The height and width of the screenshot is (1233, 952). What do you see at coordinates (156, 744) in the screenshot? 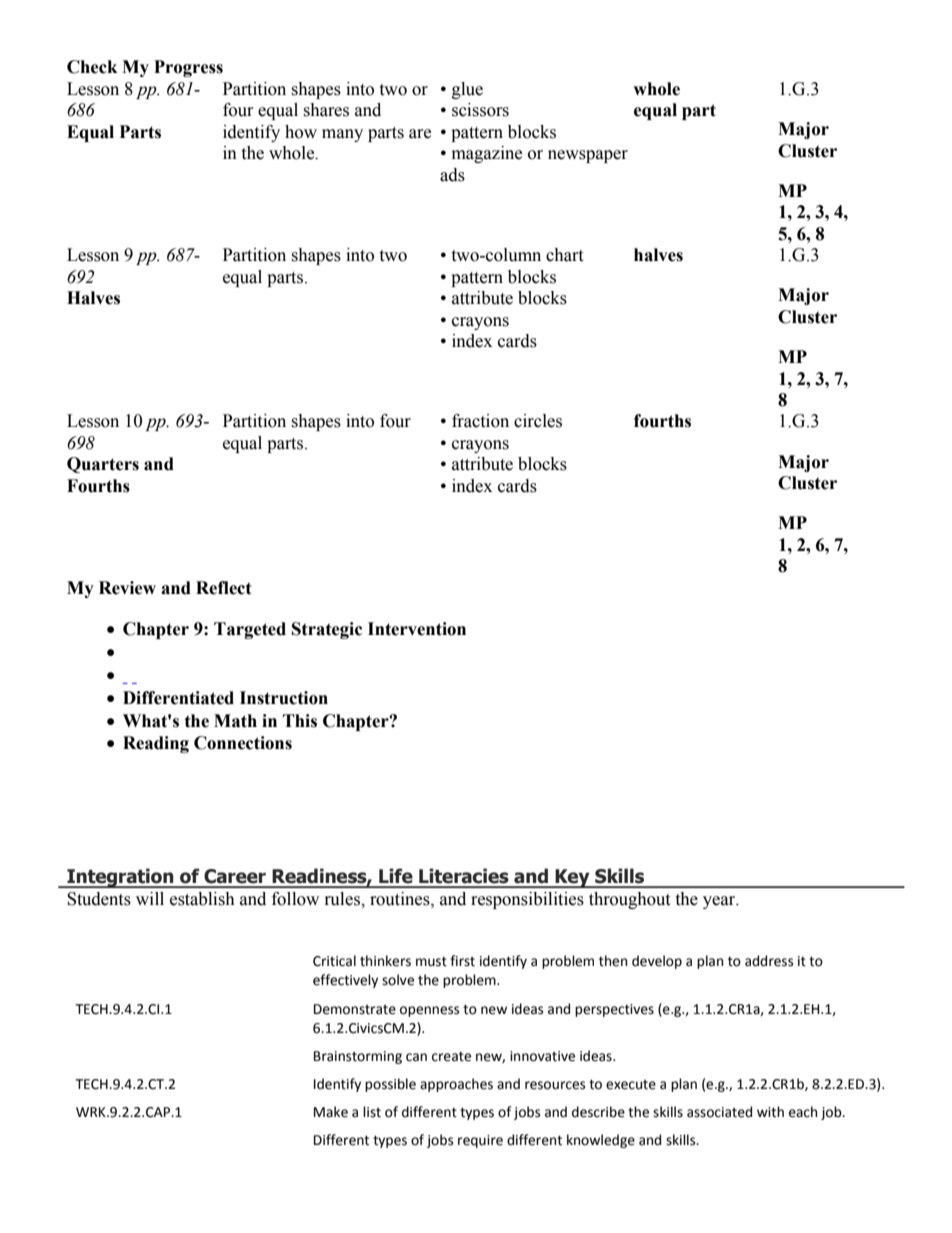
I see `Reading` at bounding box center [156, 744].
